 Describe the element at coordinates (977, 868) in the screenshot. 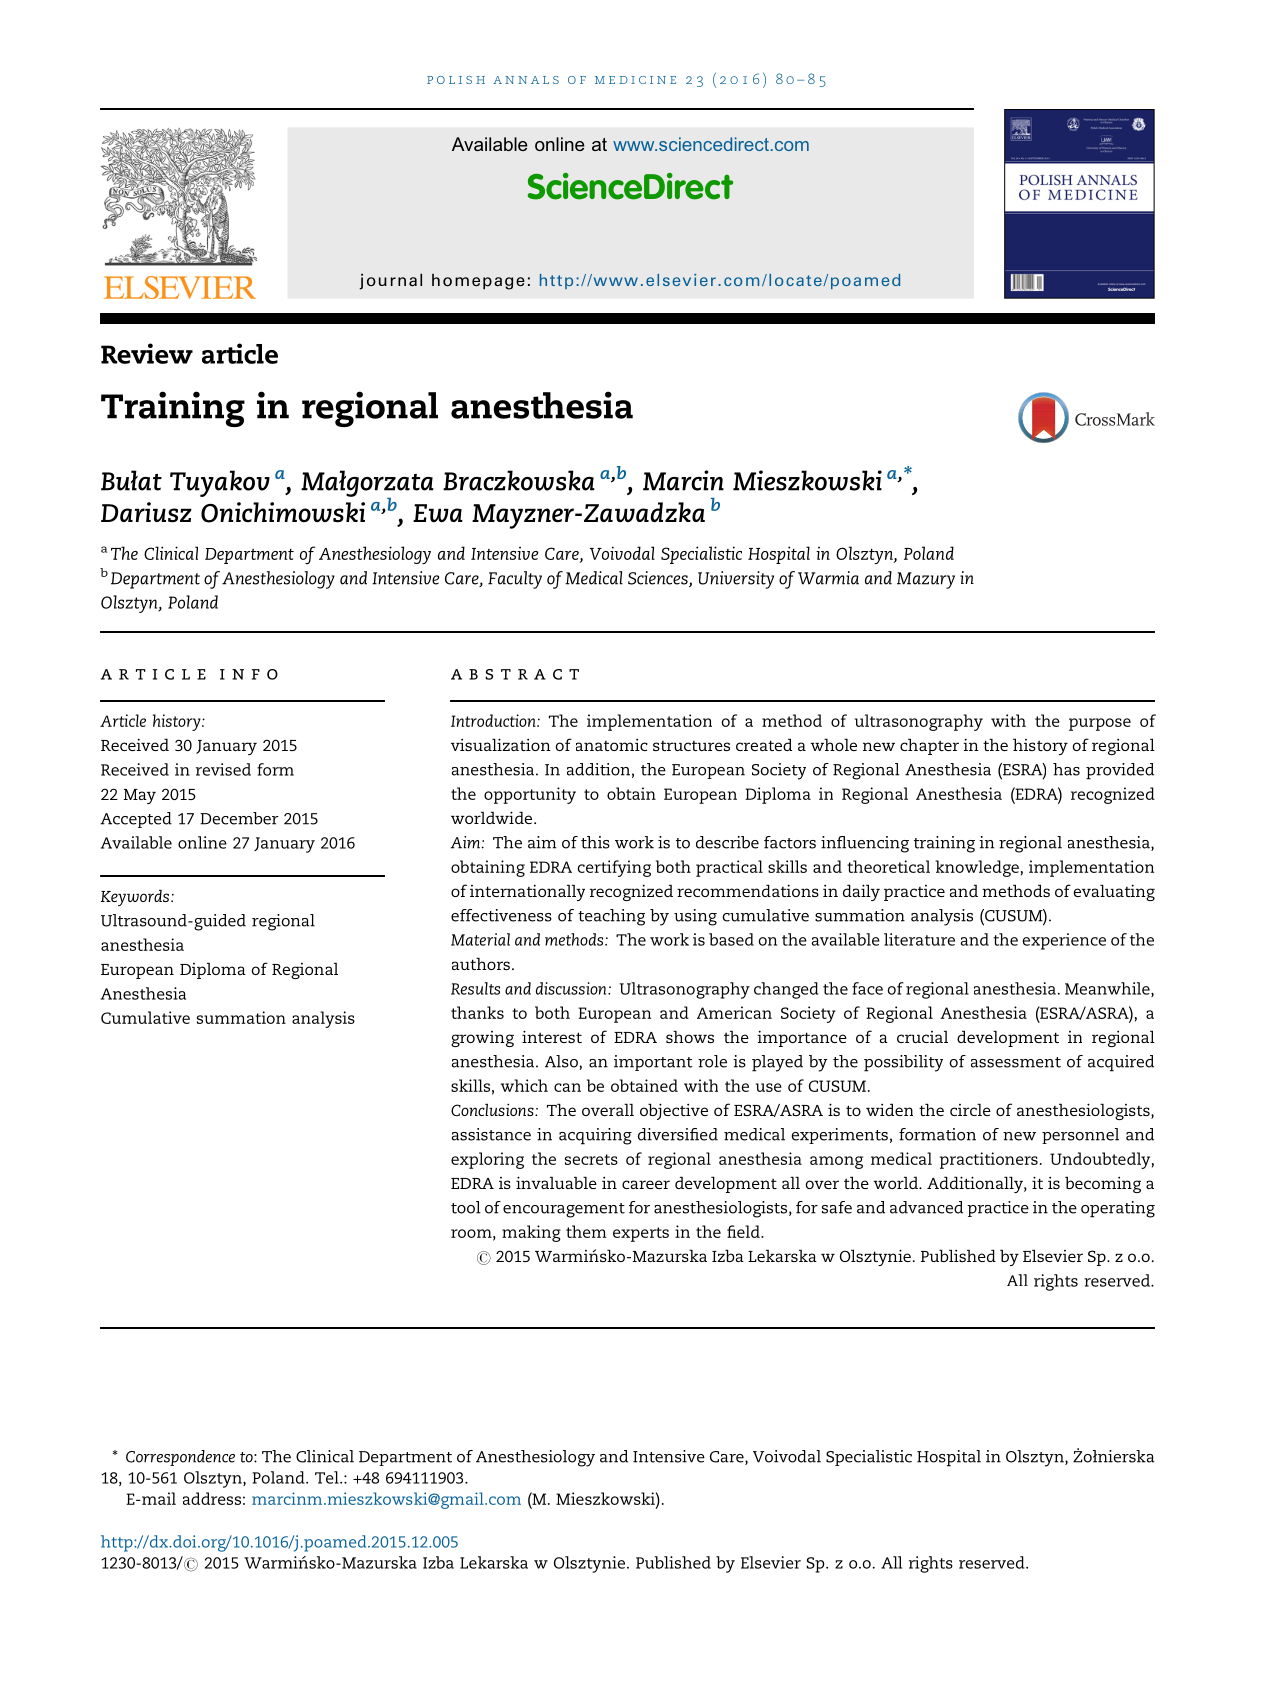

I see `knowledge` at that location.
